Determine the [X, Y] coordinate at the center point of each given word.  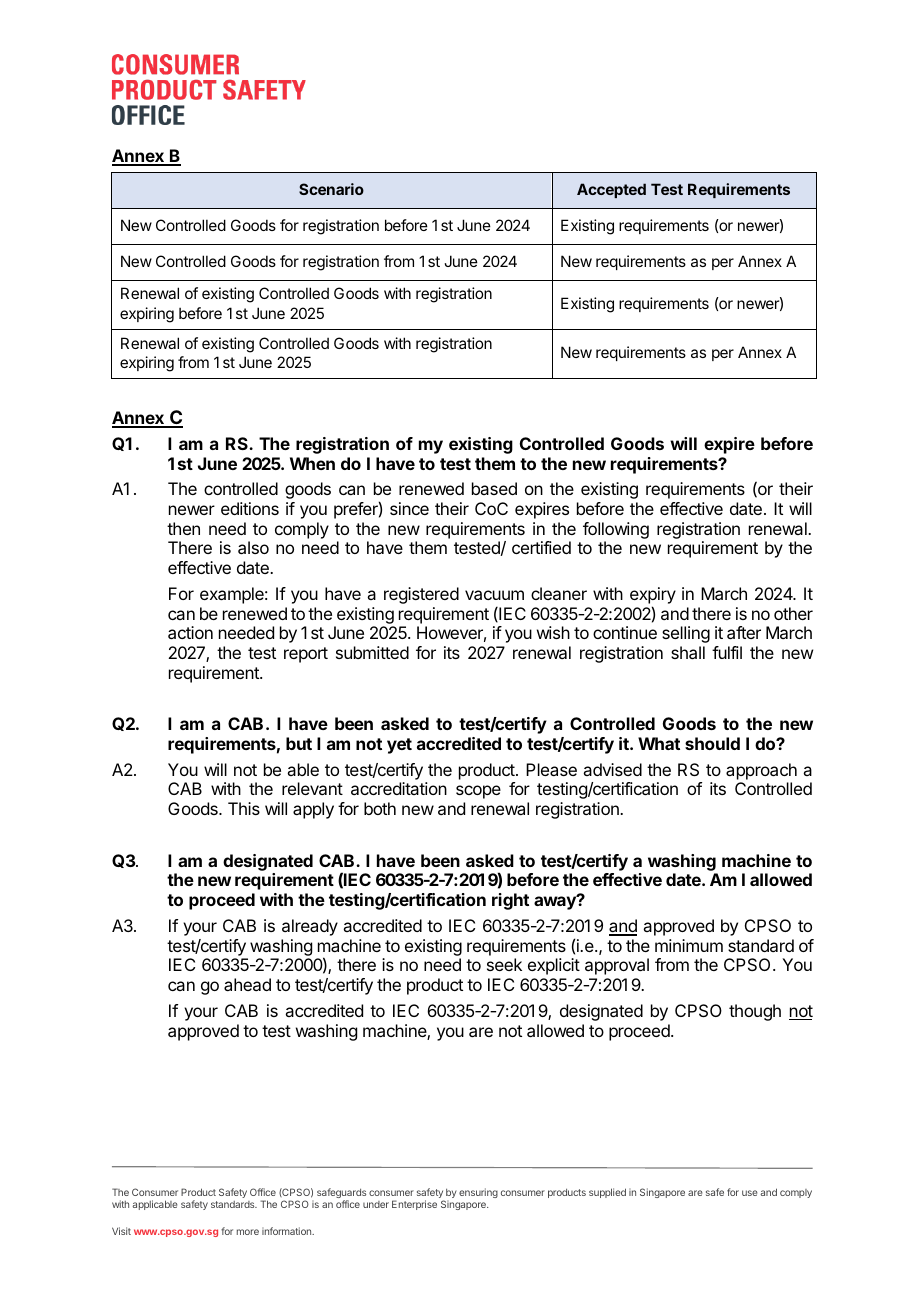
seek [504, 964]
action [190, 632]
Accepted [611, 190]
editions [250, 508]
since [409, 508]
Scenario [331, 189]
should [712, 743]
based [494, 488]
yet [399, 746]
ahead [247, 984]
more [248, 1232]
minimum [689, 945]
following [616, 532]
